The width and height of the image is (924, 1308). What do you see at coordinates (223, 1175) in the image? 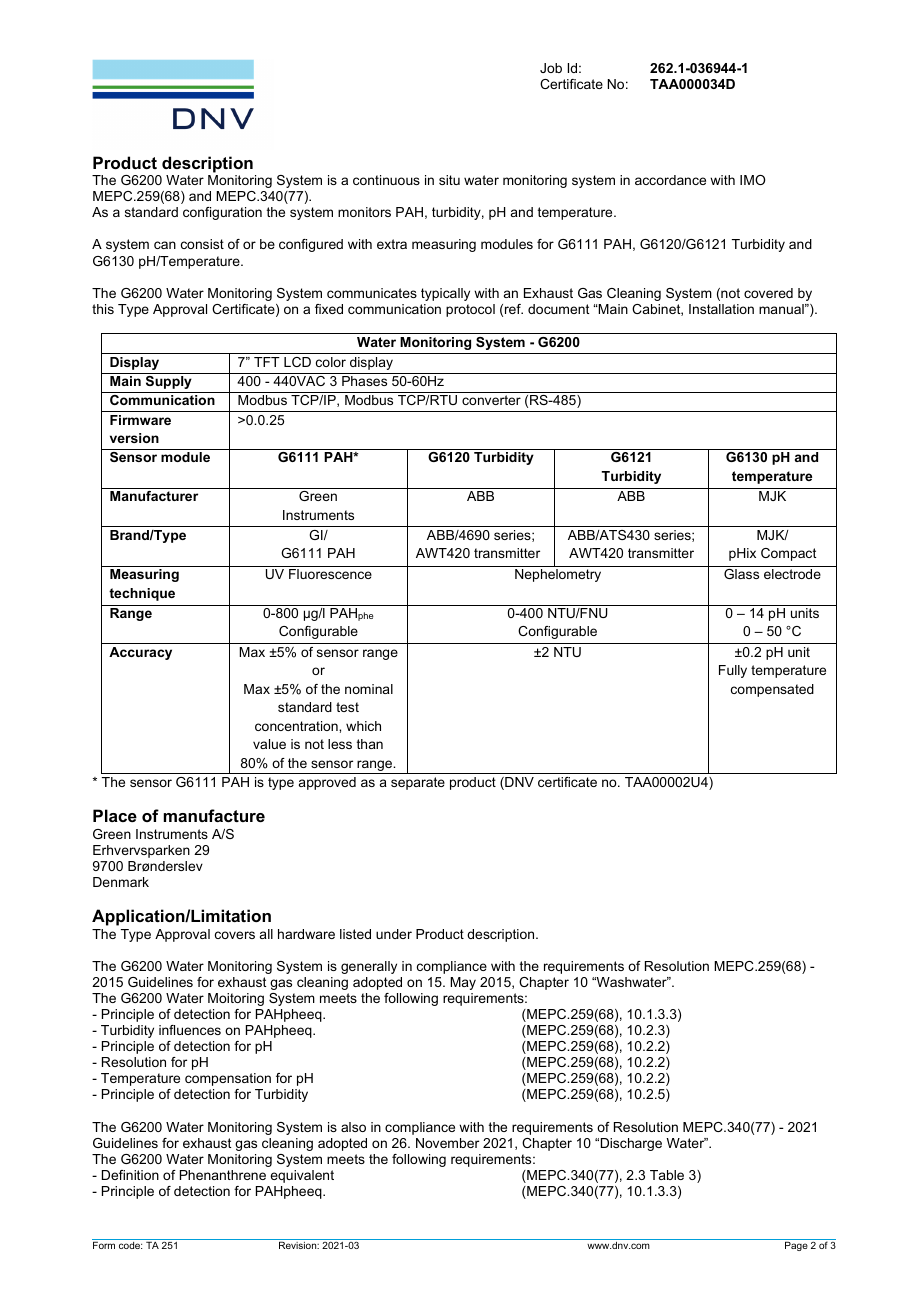
I see `Phenanthrene` at bounding box center [223, 1175].
